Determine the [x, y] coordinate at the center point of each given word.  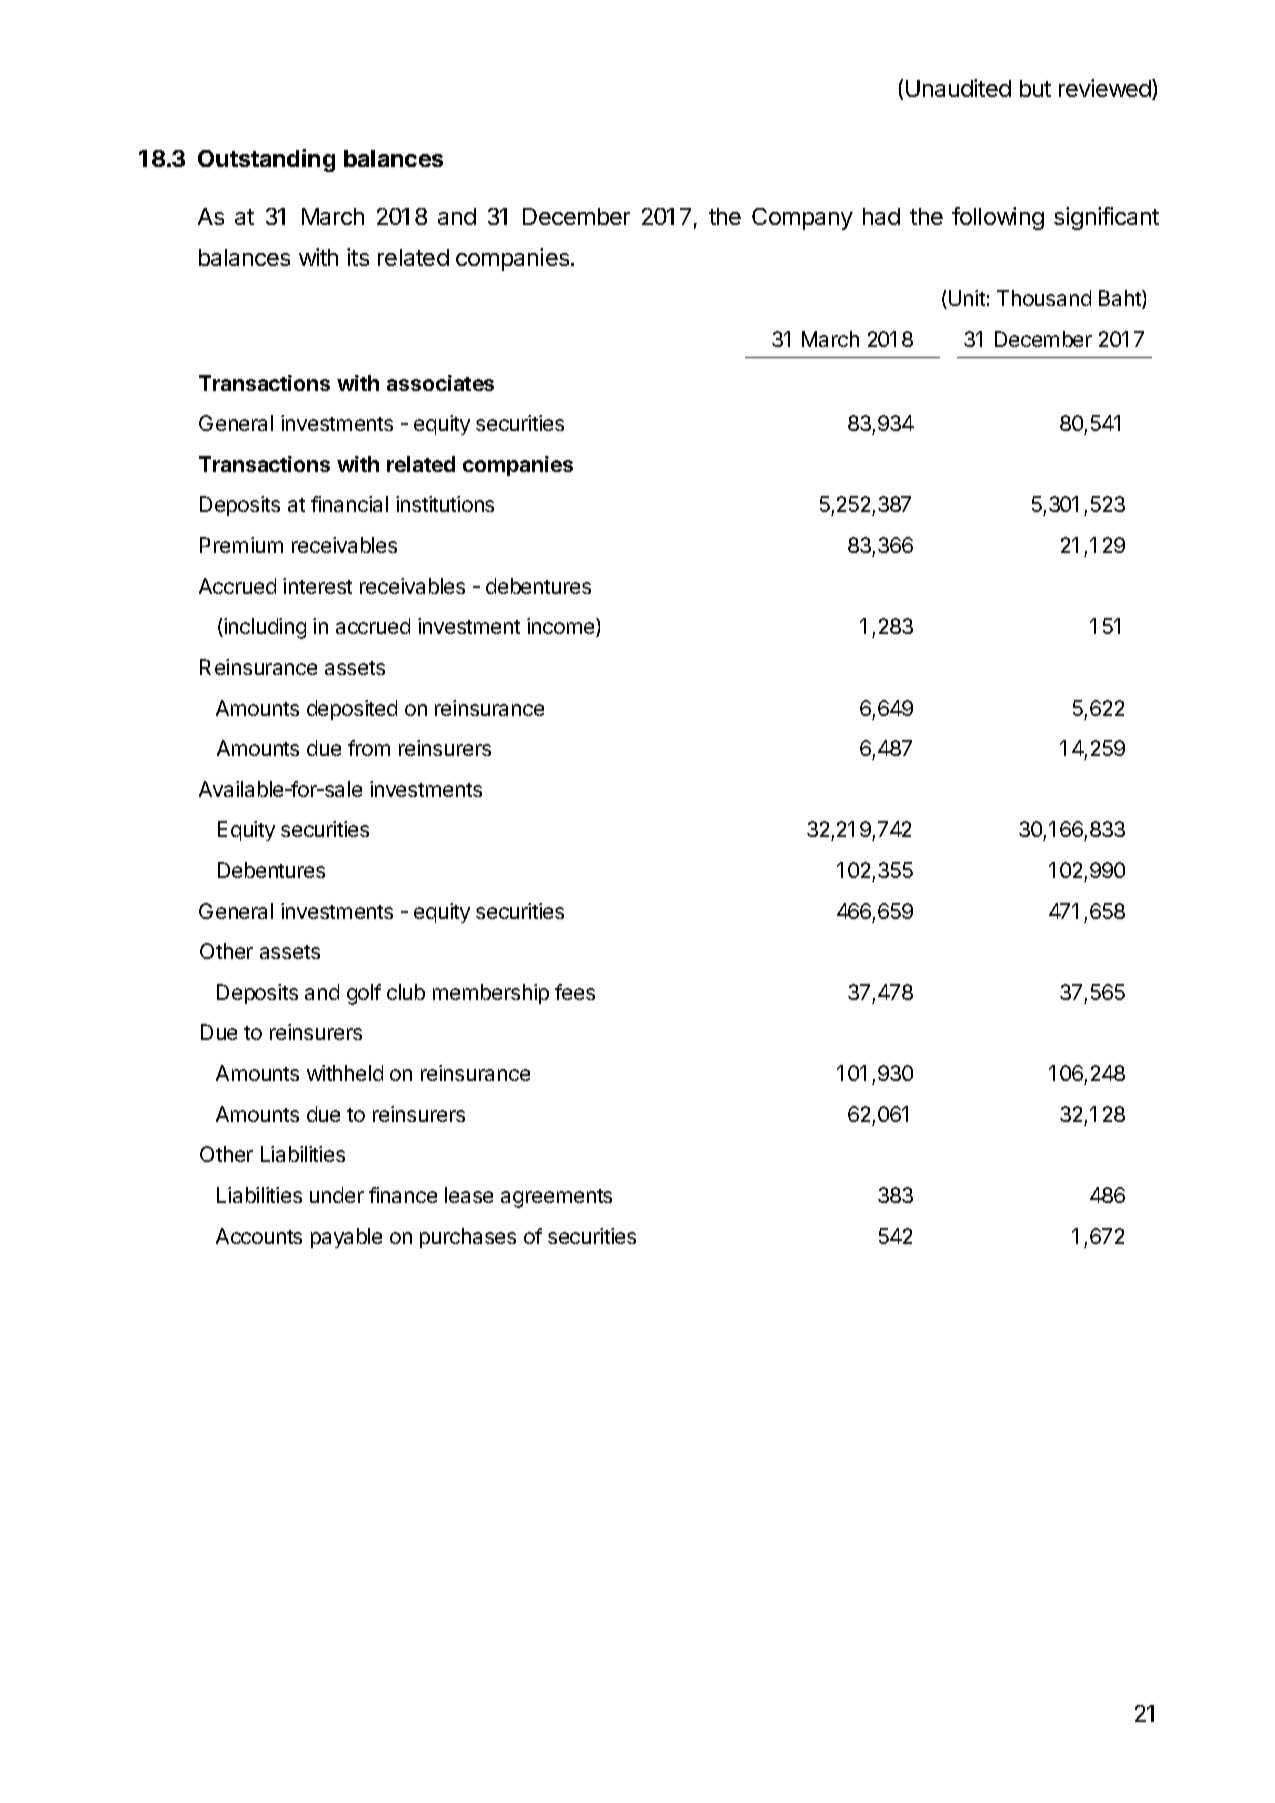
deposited [352, 710]
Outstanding [266, 160]
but [1035, 88]
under [337, 1195]
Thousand [1044, 298]
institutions [445, 504]
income [562, 627]
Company [802, 219]
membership [491, 994]
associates [440, 383]
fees [575, 992]
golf [364, 994]
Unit [967, 298]
